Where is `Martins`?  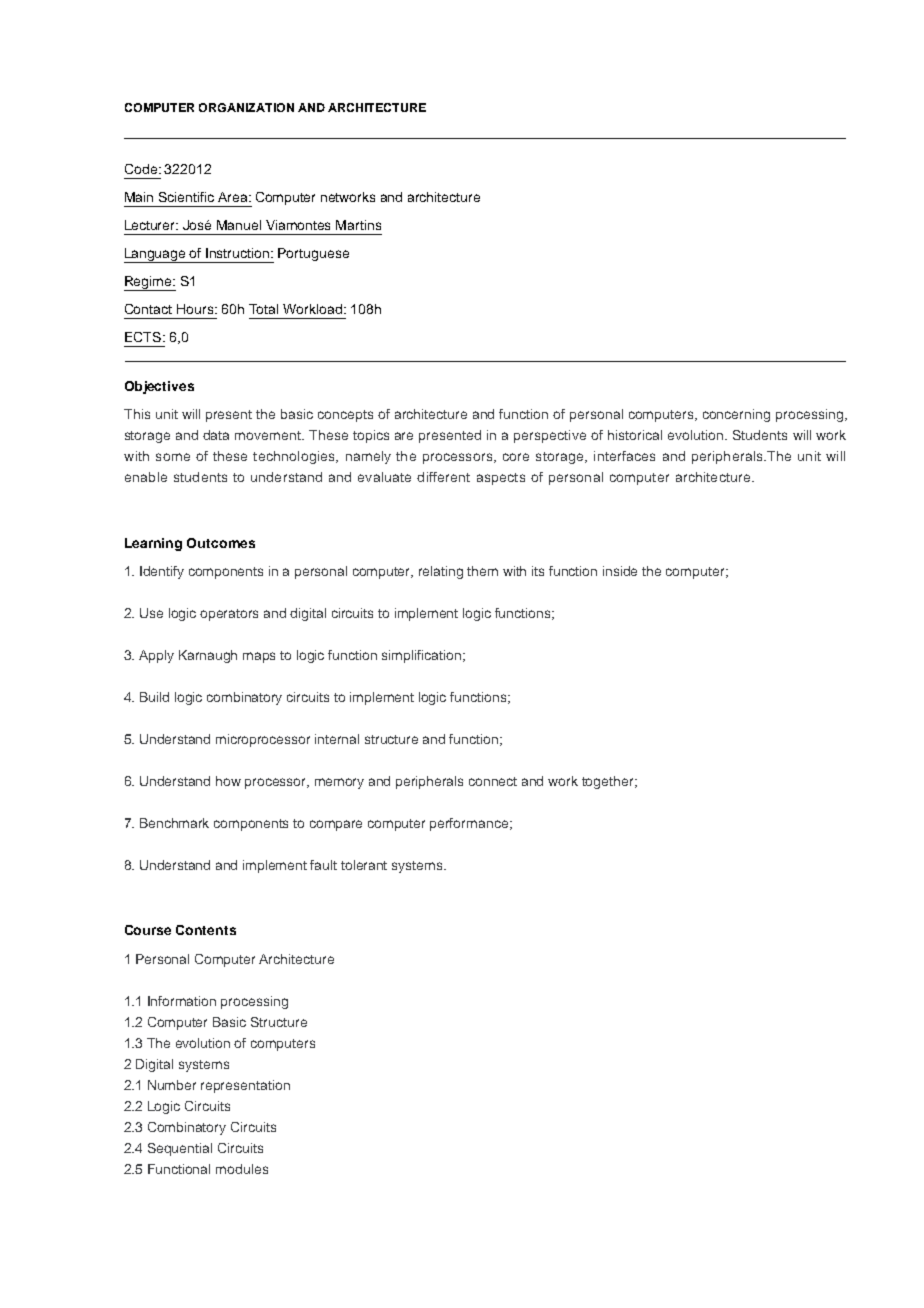
Martins is located at coordinates (358, 225).
